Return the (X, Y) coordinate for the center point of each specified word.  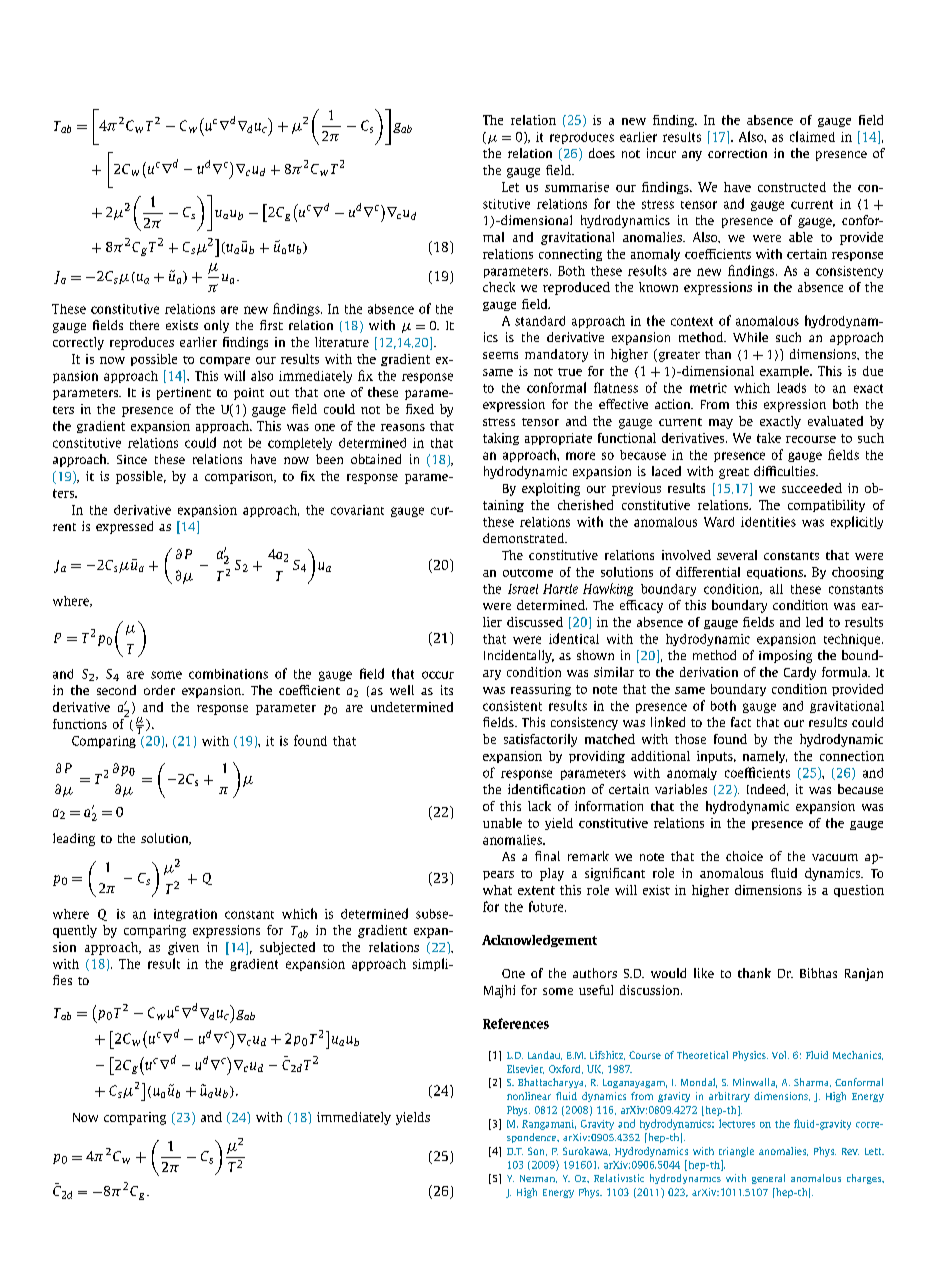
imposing (785, 656)
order (159, 690)
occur (438, 675)
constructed (792, 187)
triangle (736, 1152)
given (183, 948)
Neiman (538, 1179)
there (144, 325)
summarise (577, 187)
